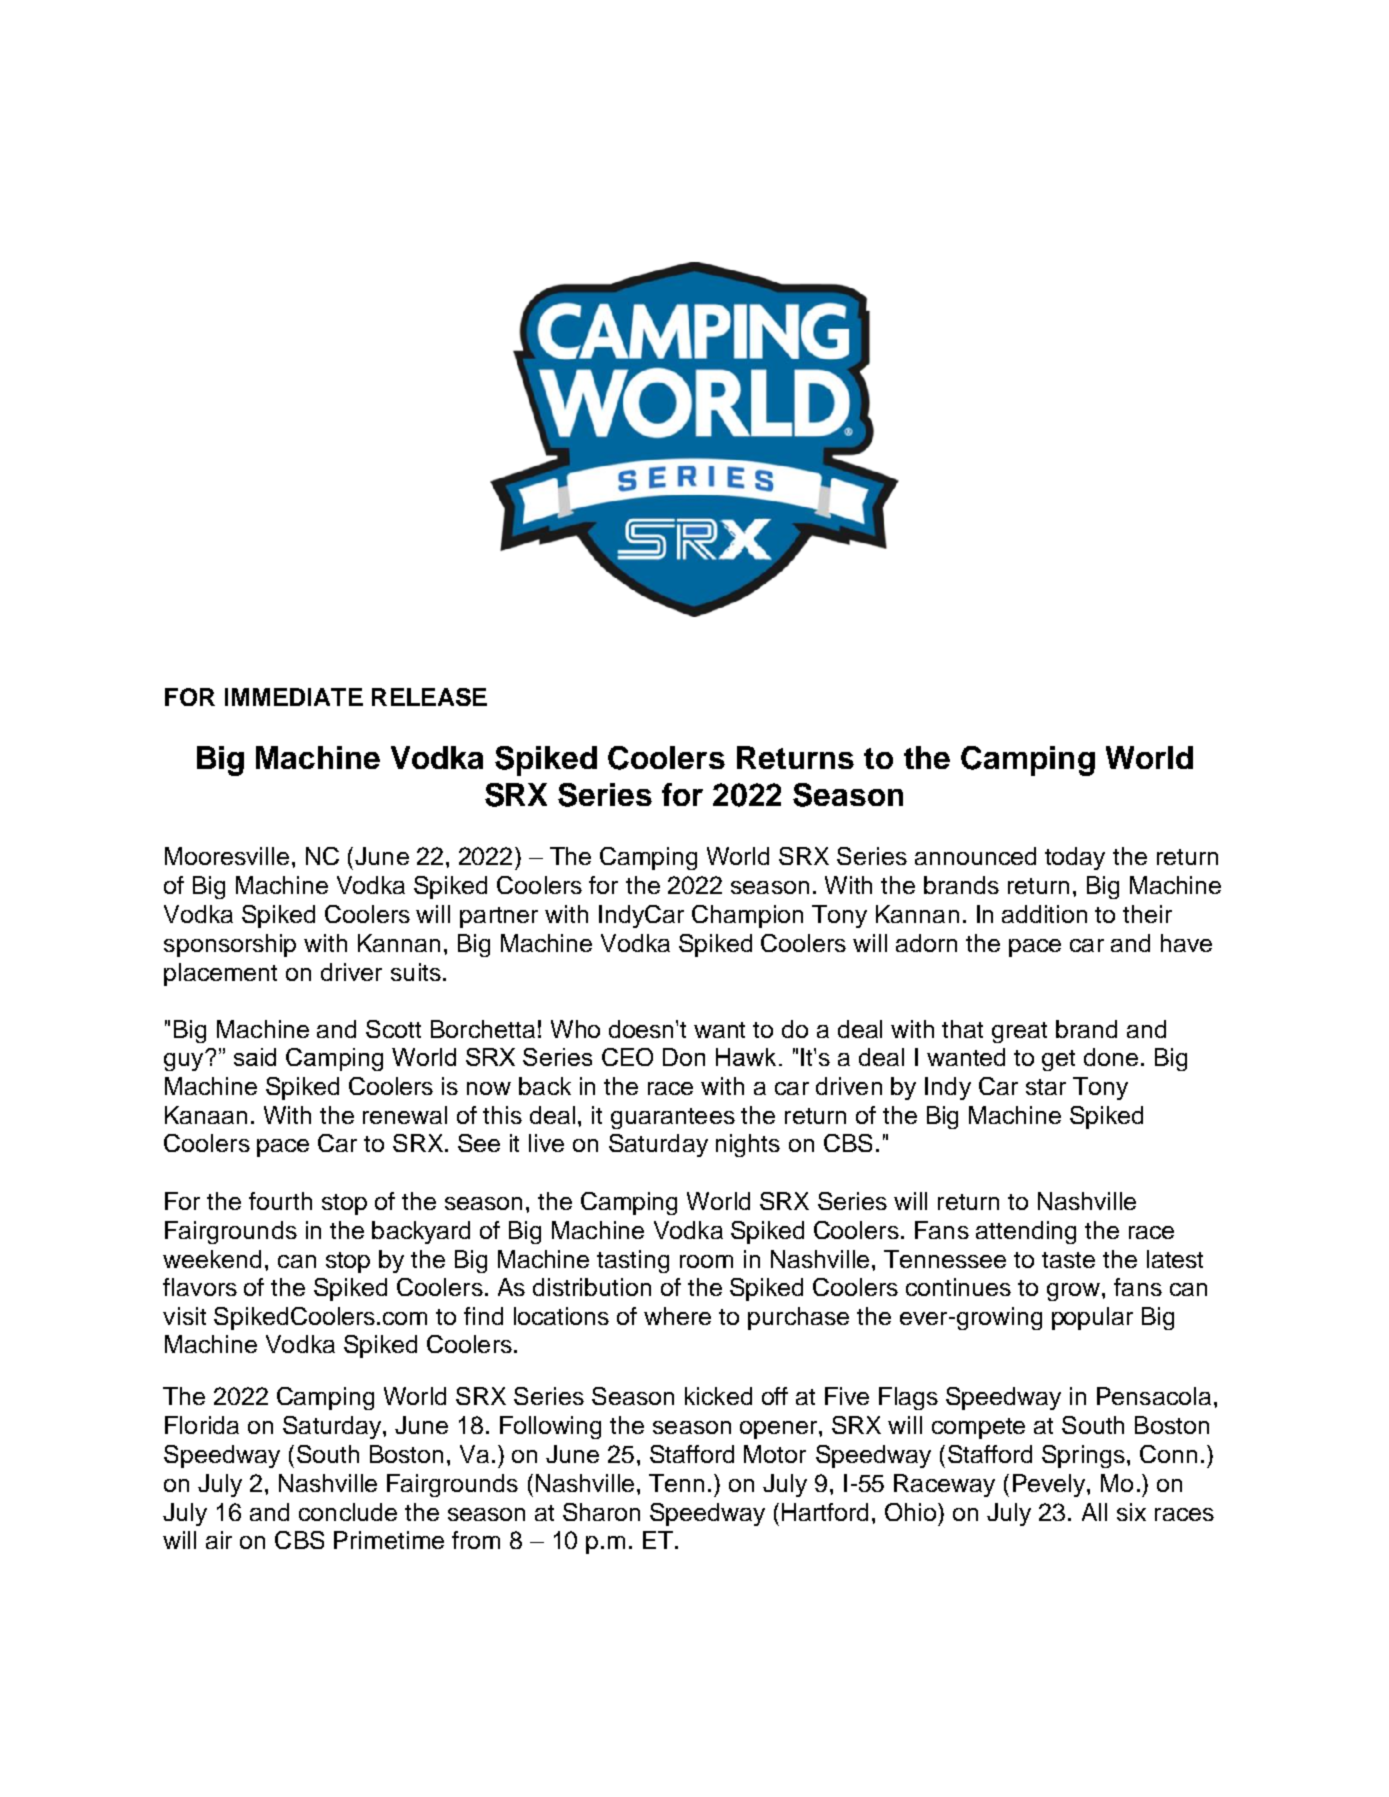  What do you see at coordinates (677, 1316) in the screenshot?
I see `where` at bounding box center [677, 1316].
